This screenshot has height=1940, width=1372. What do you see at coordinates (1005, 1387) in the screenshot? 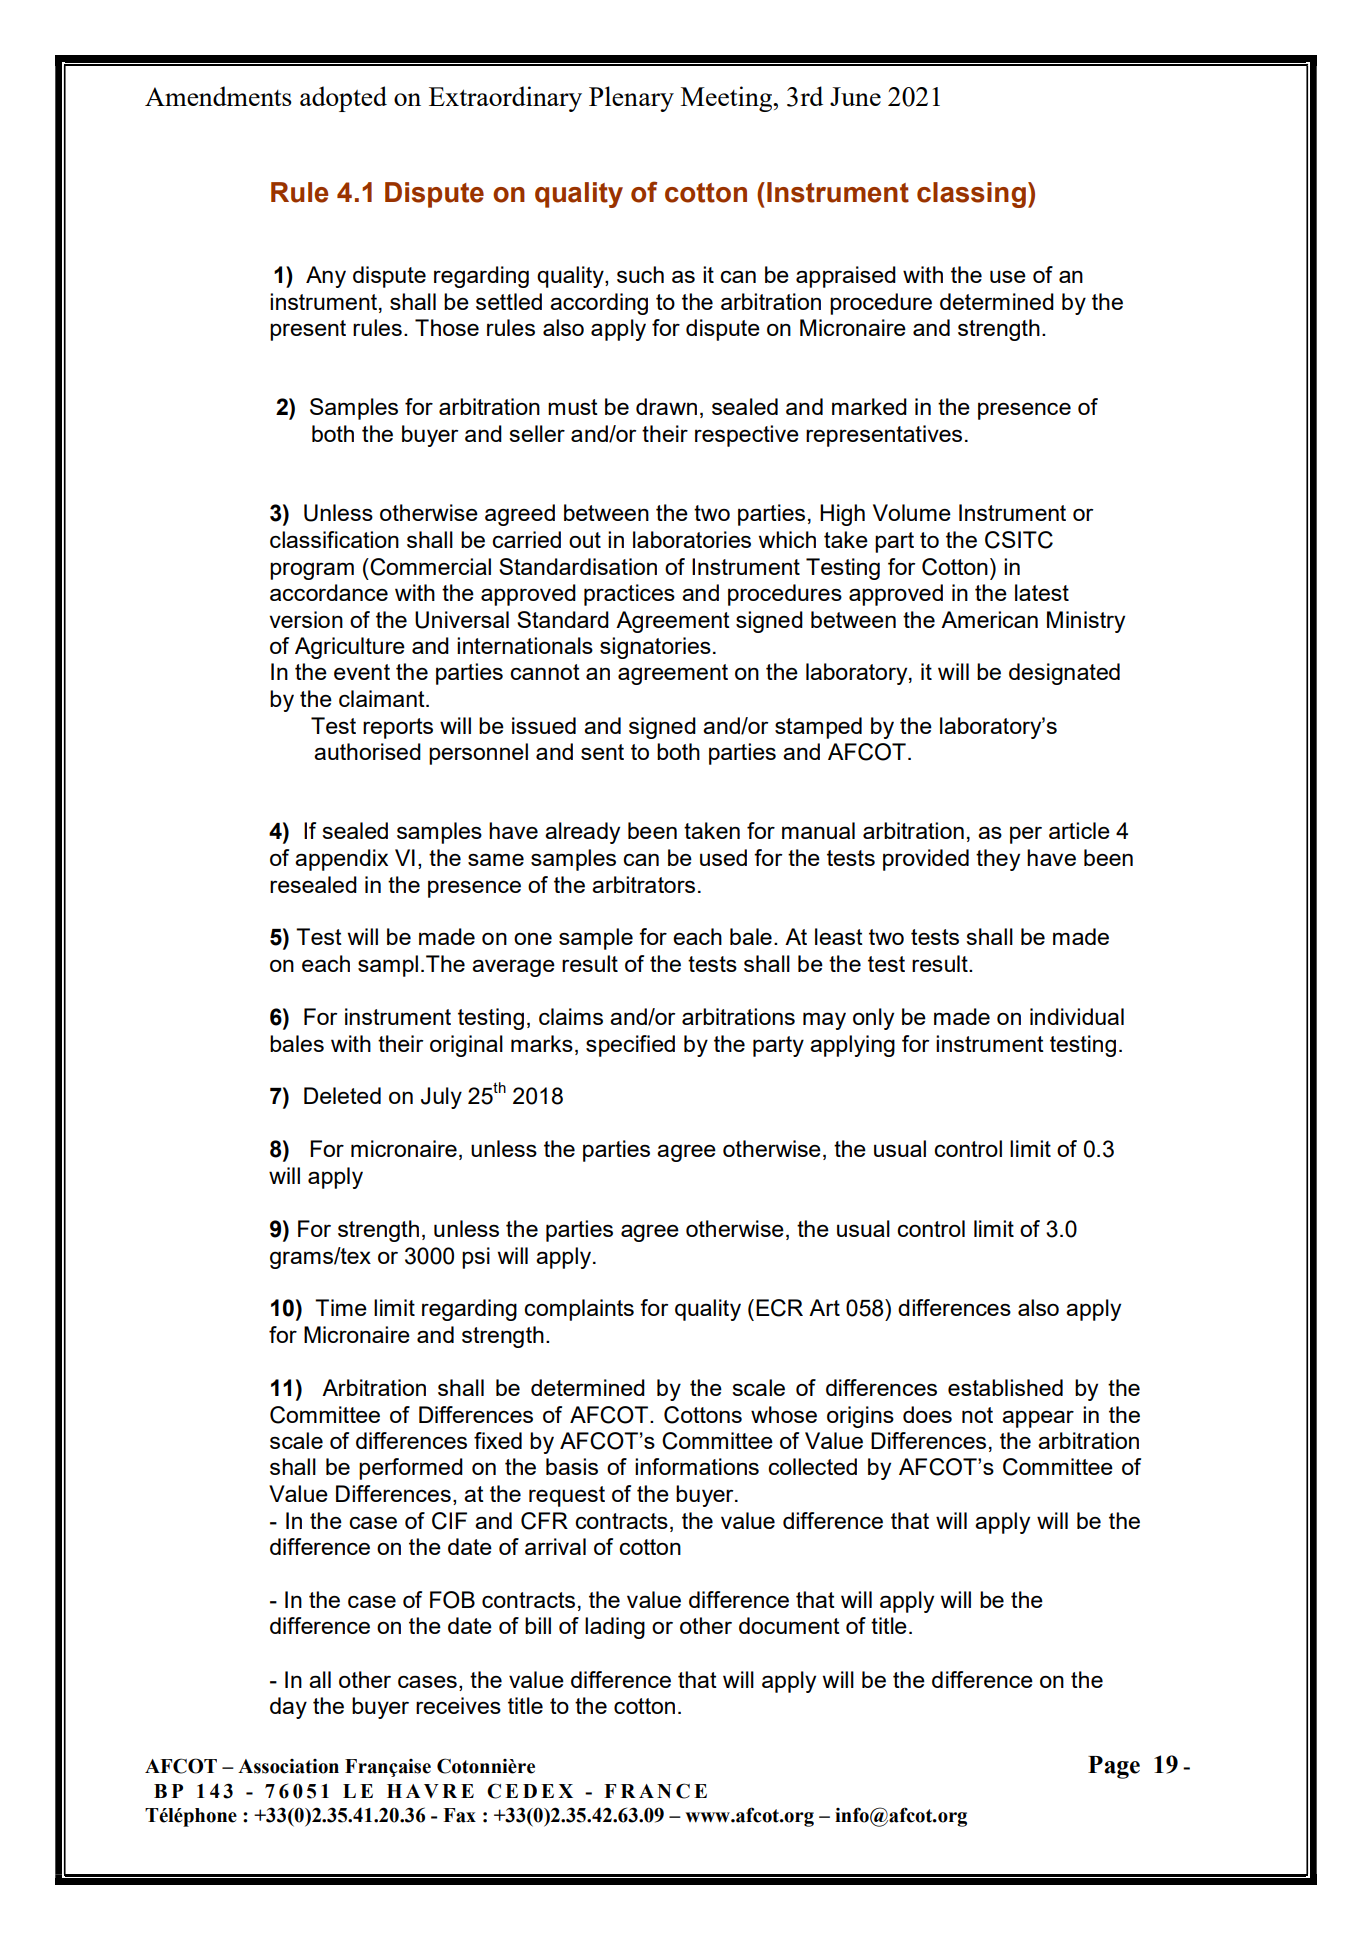
I see `established` at bounding box center [1005, 1387].
